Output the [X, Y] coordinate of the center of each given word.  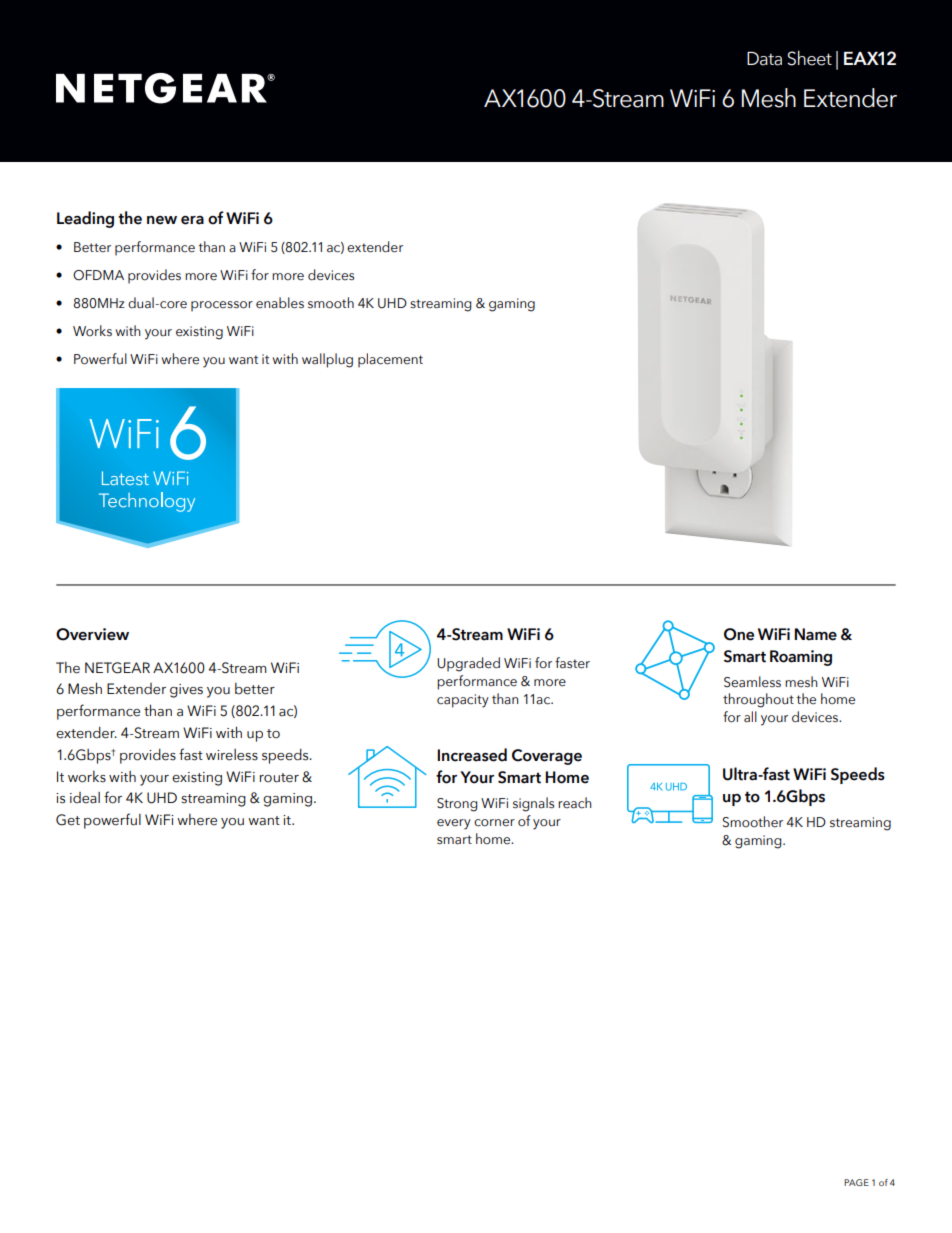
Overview [92, 634]
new [162, 220]
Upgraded [468, 664]
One [739, 634]
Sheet [809, 58]
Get [68, 820]
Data [764, 59]
